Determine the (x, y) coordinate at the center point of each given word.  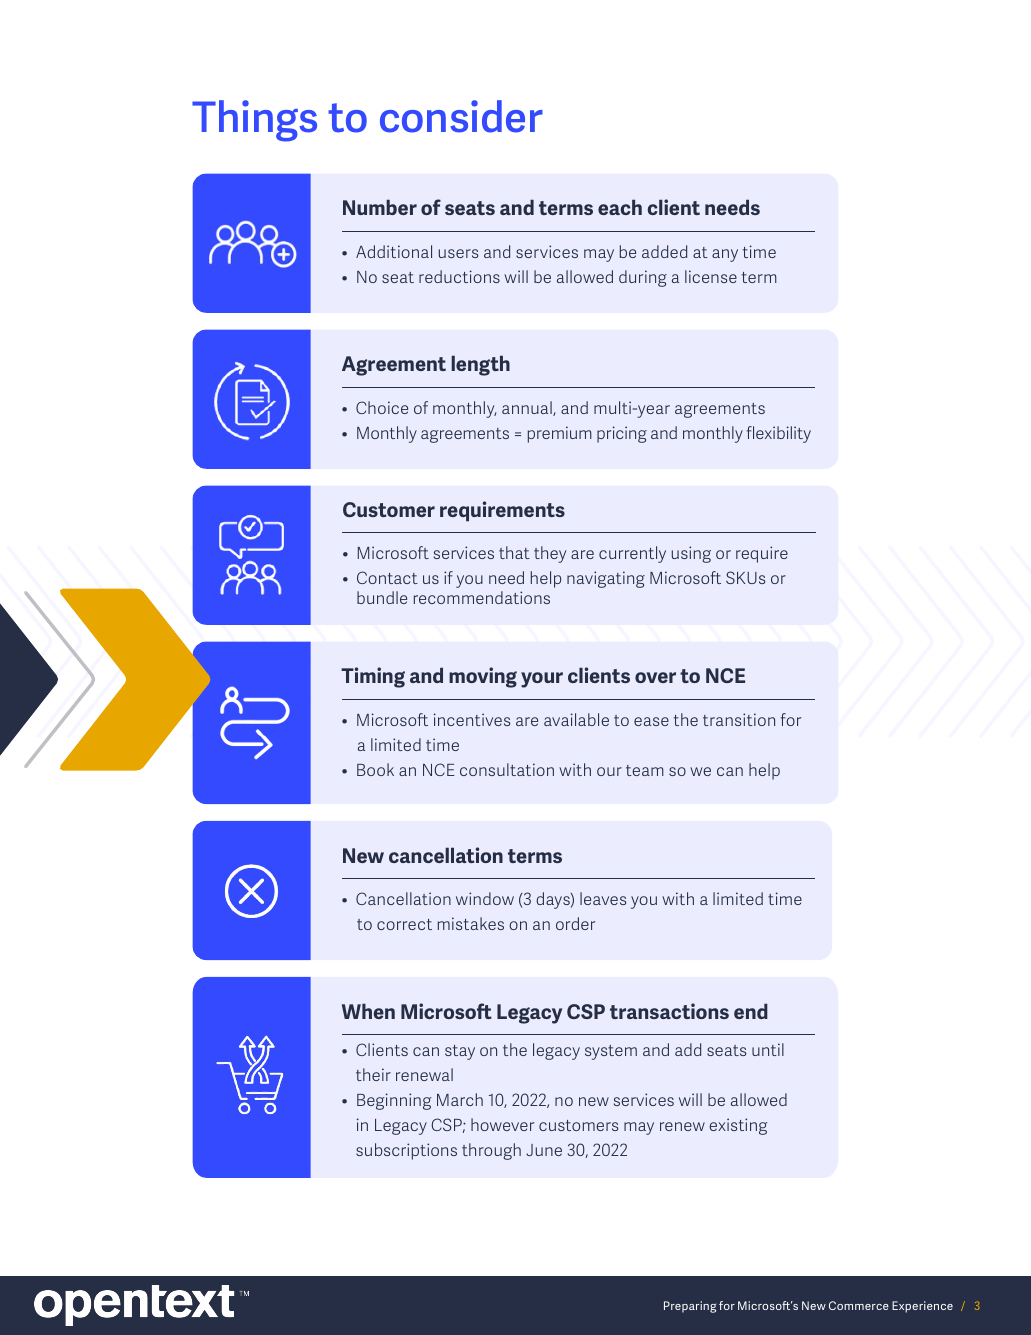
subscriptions (406, 1151)
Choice (382, 407)
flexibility (779, 434)
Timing (373, 677)
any (725, 255)
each (620, 207)
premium (560, 434)
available (576, 719)
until (768, 1049)
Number (380, 207)
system (611, 1052)
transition (739, 719)
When (368, 1011)
